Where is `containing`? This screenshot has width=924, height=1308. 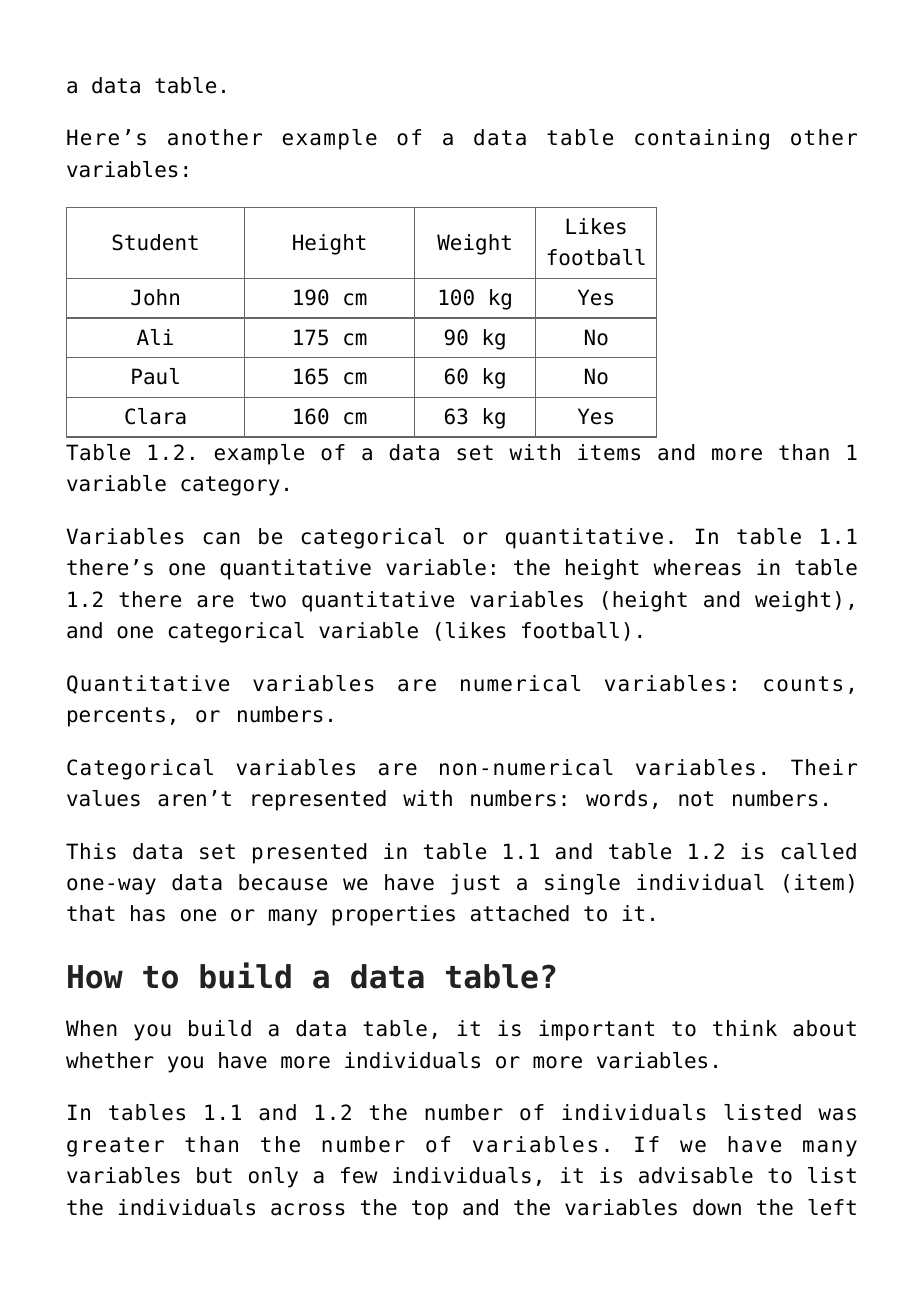
containing is located at coordinates (702, 139).
